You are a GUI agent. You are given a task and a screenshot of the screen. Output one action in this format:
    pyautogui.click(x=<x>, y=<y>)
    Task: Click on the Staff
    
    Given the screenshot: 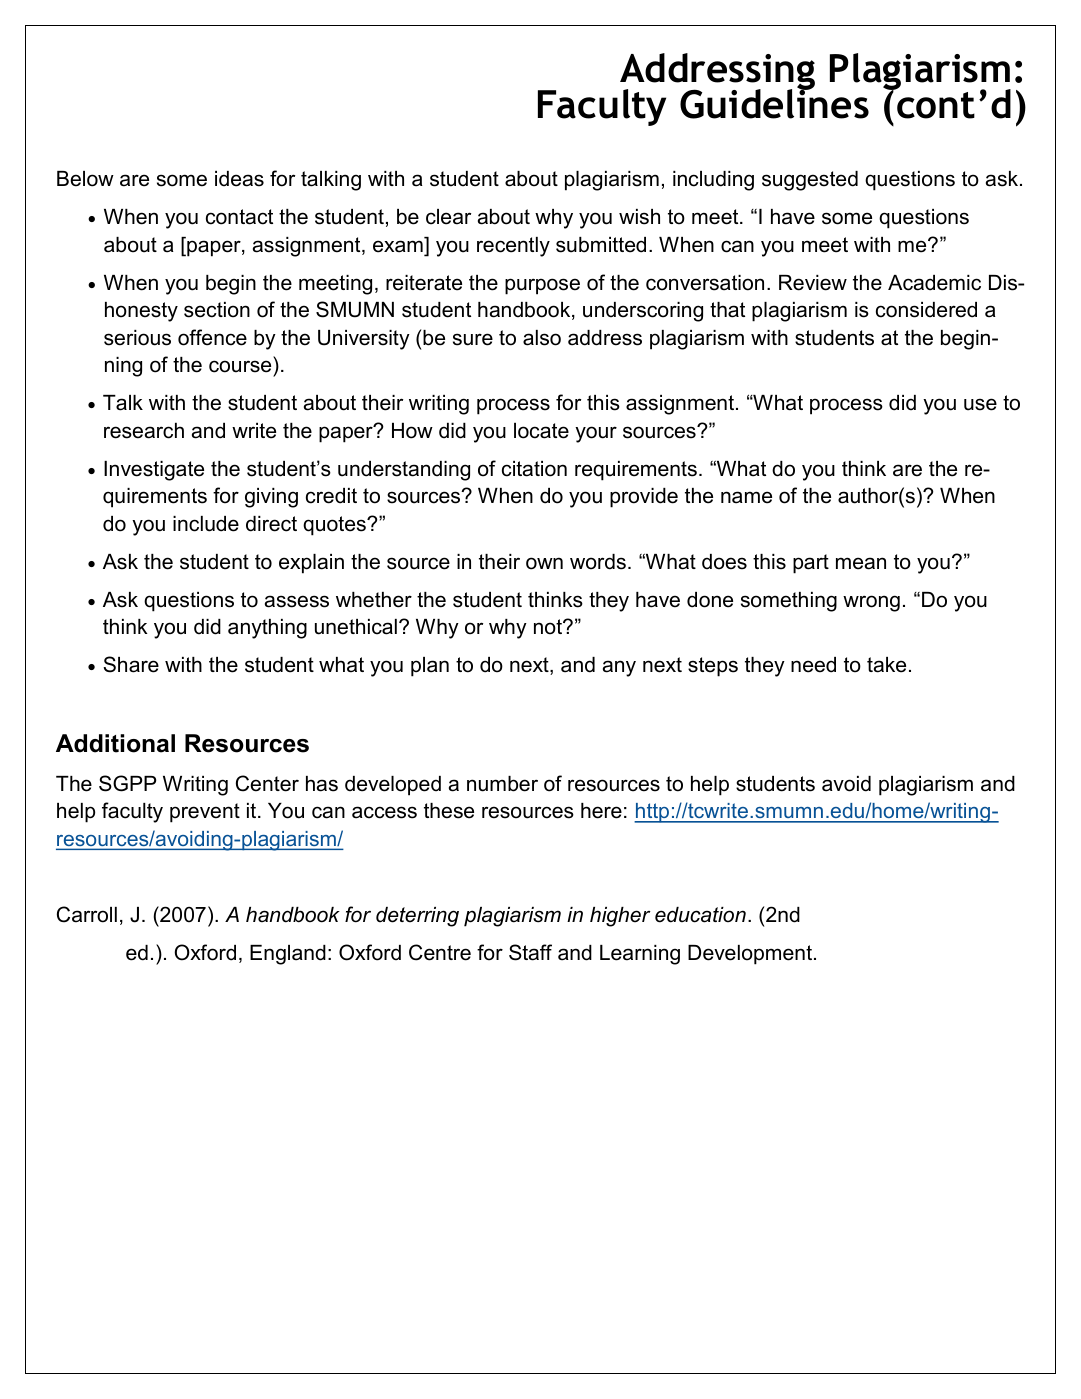 What is the action you would take?
    pyautogui.click(x=530, y=952)
